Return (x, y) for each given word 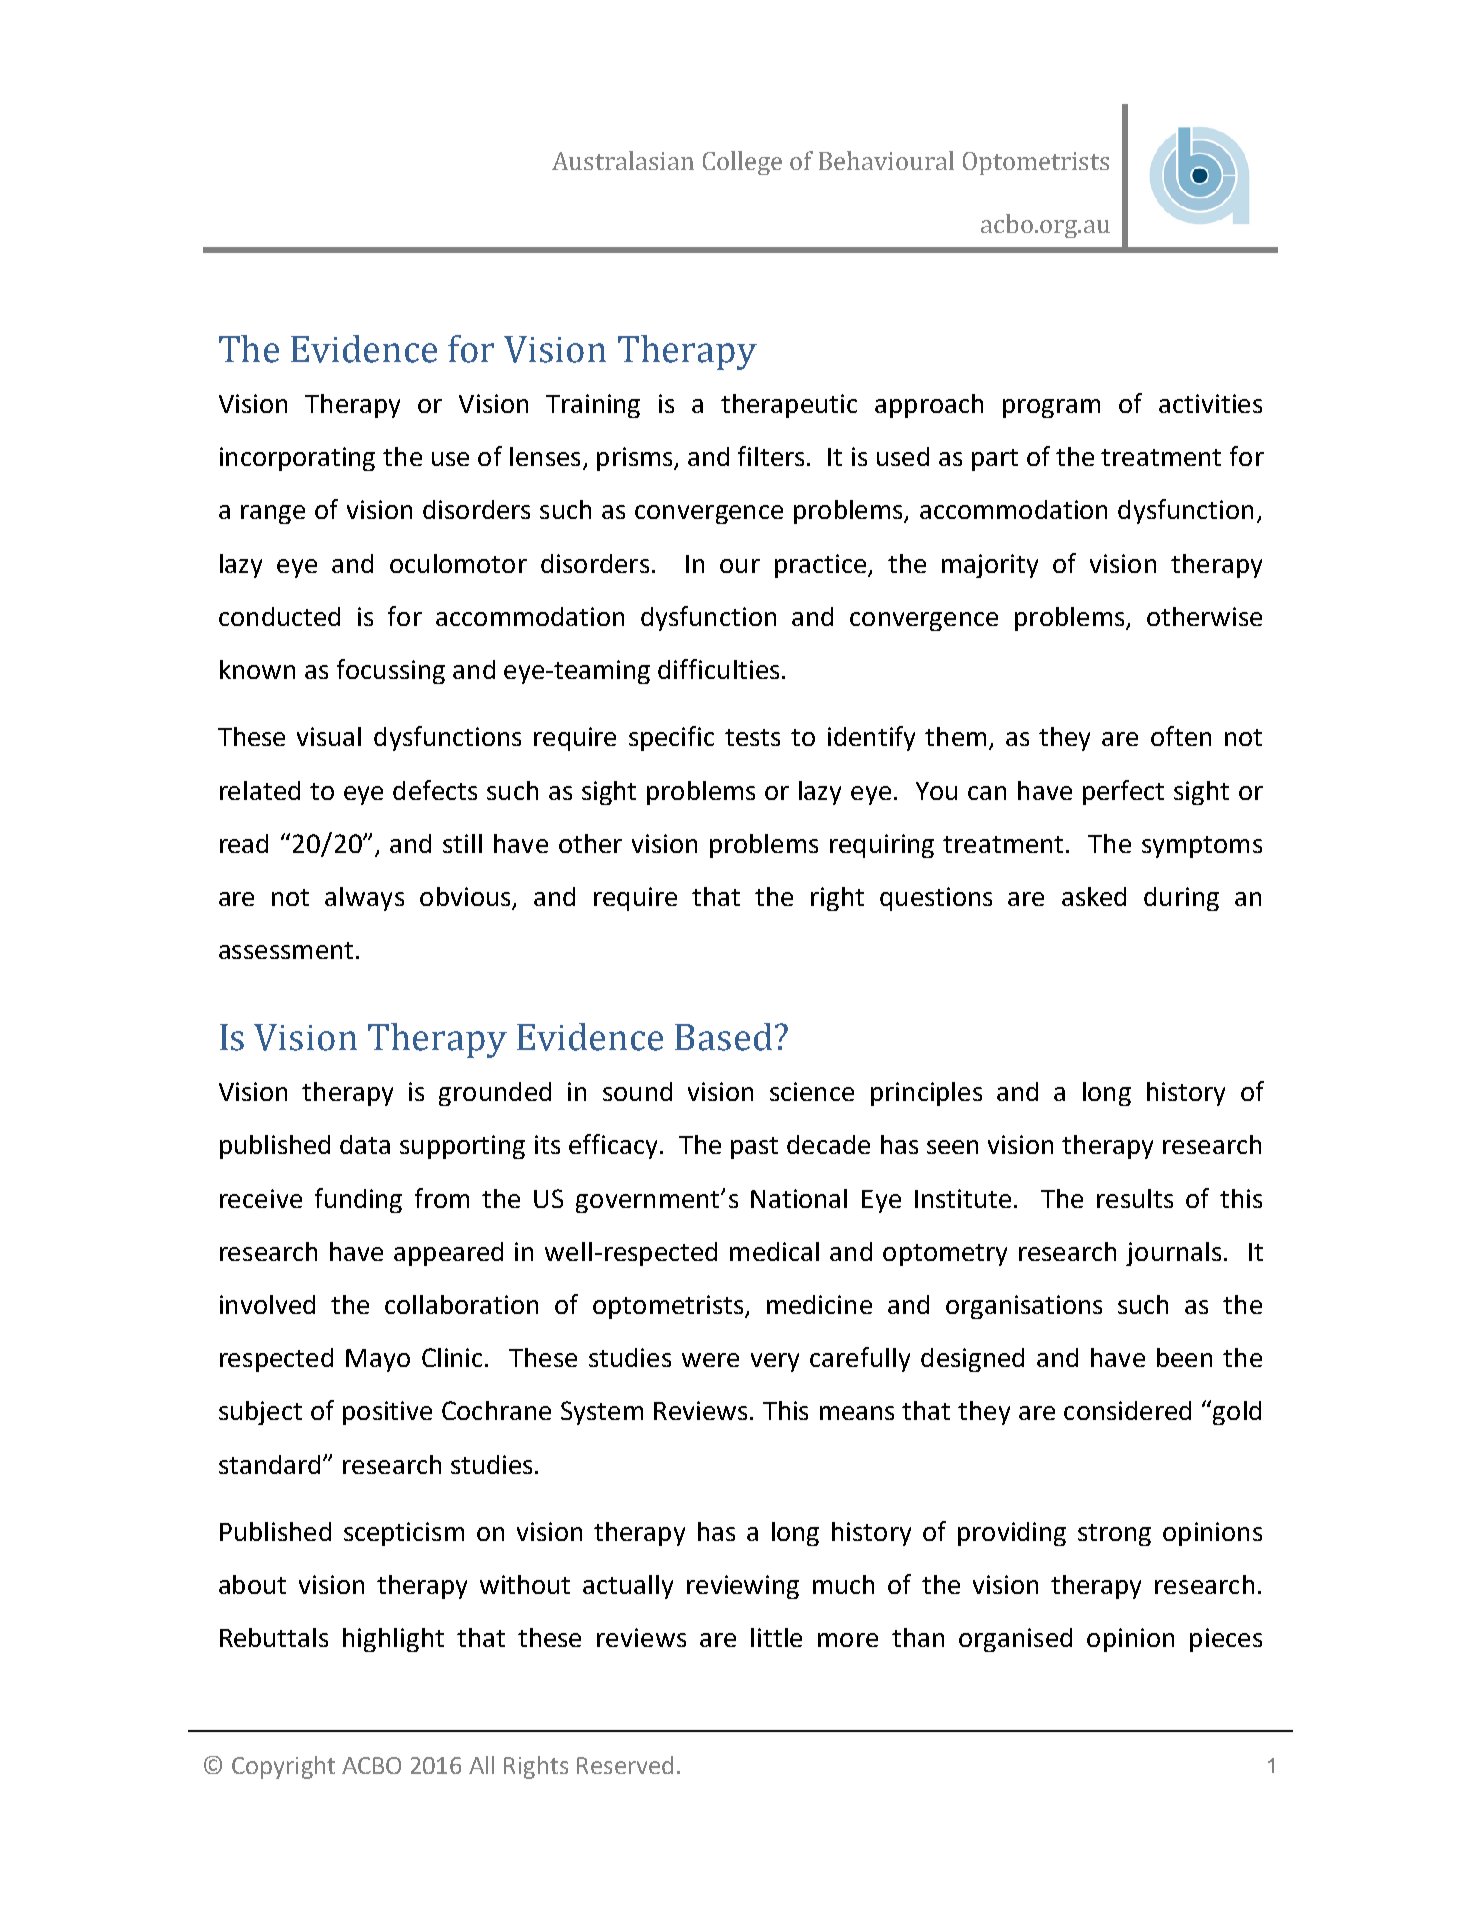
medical (774, 1251)
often (1181, 736)
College (742, 163)
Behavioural (886, 160)
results (1135, 1198)
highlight (393, 1640)
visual (329, 736)
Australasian (623, 160)
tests (752, 737)
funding (358, 1200)
